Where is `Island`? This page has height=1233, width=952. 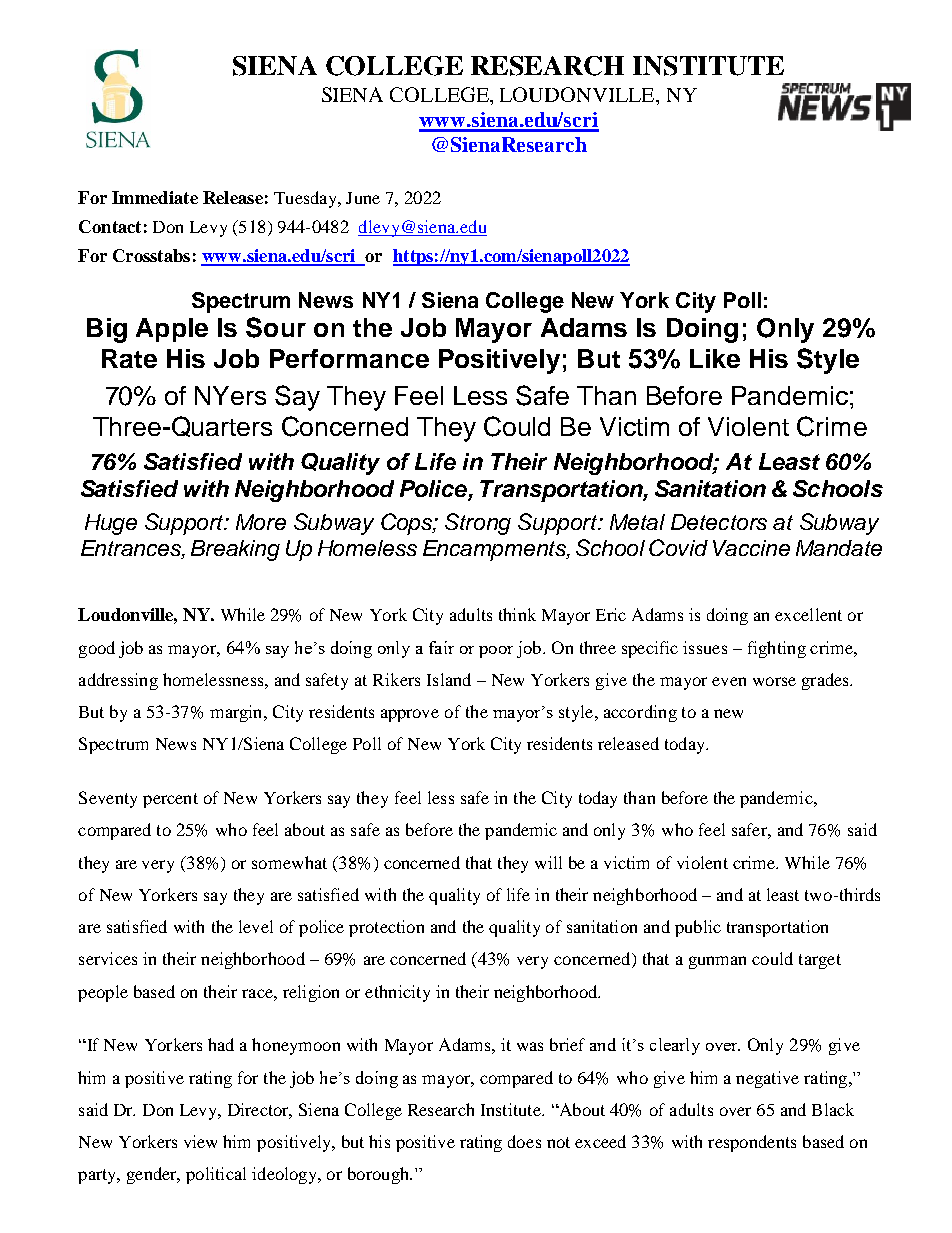 Island is located at coordinates (449, 679).
